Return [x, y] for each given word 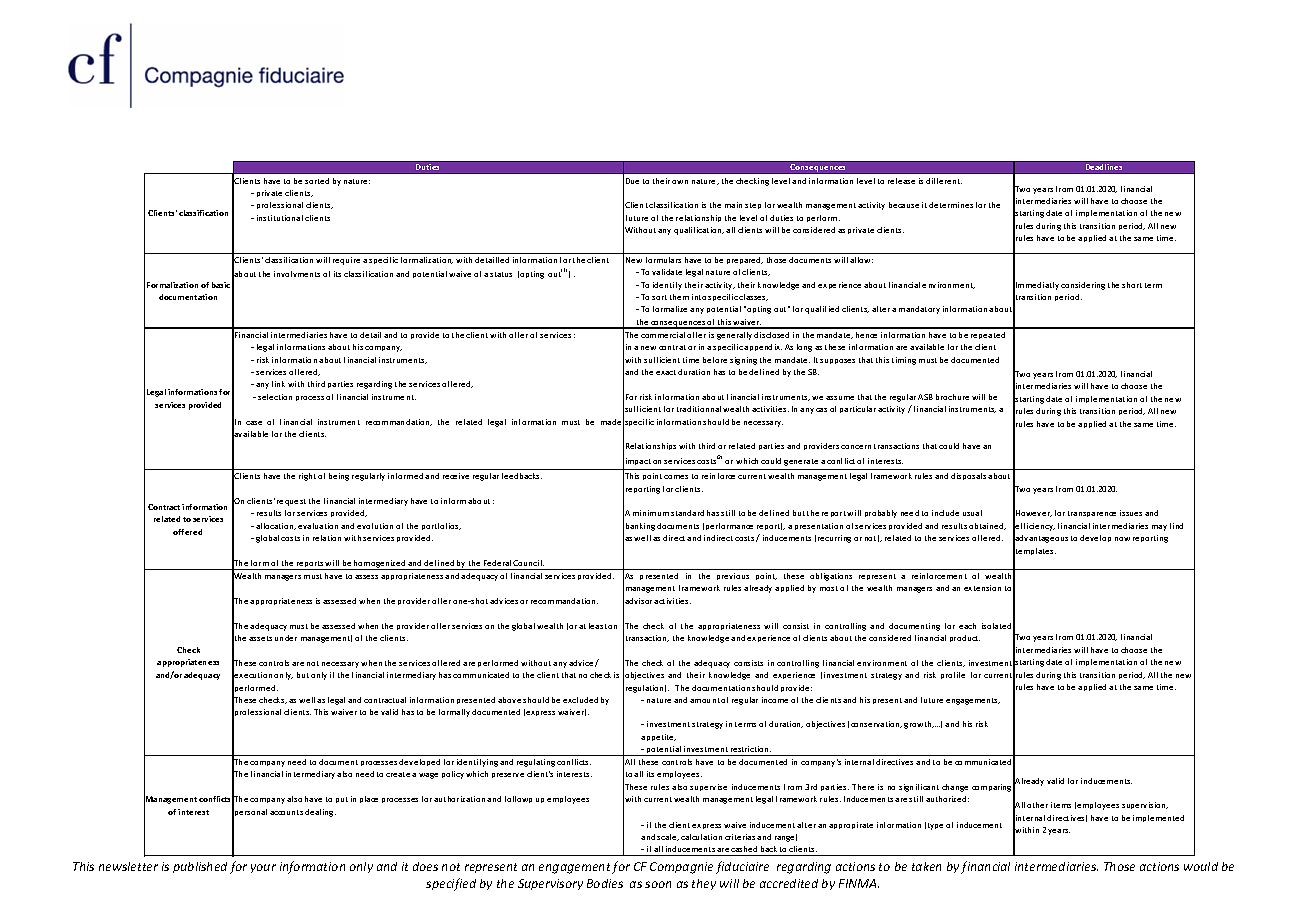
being [339, 477]
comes [676, 477]
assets [260, 638]
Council [528, 563]
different [944, 181]
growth [919, 725]
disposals [968, 476]
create [398, 774]
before [715, 360]
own [680, 182]
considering [1083, 286]
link [278, 384]
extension [982, 588]
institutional [280, 218]
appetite [658, 737]
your [263, 868]
